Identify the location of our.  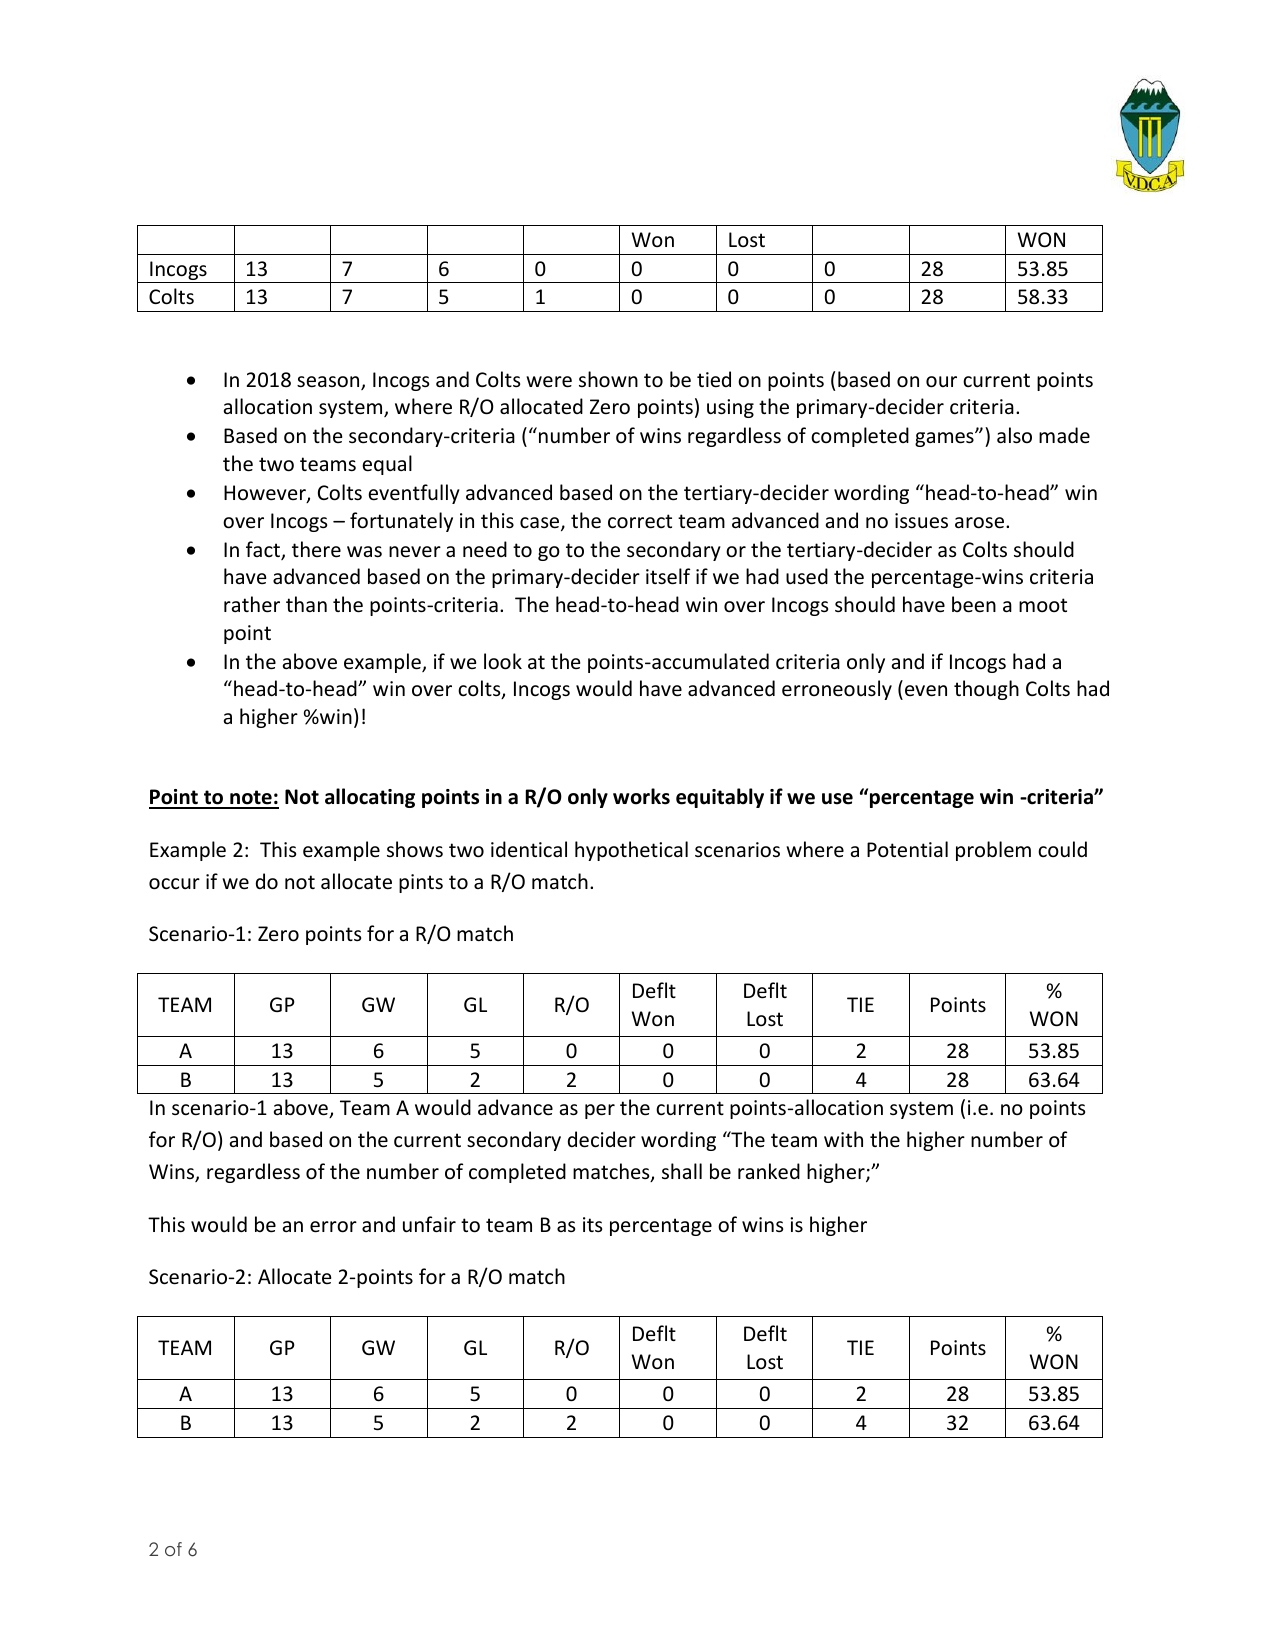
(941, 382).
